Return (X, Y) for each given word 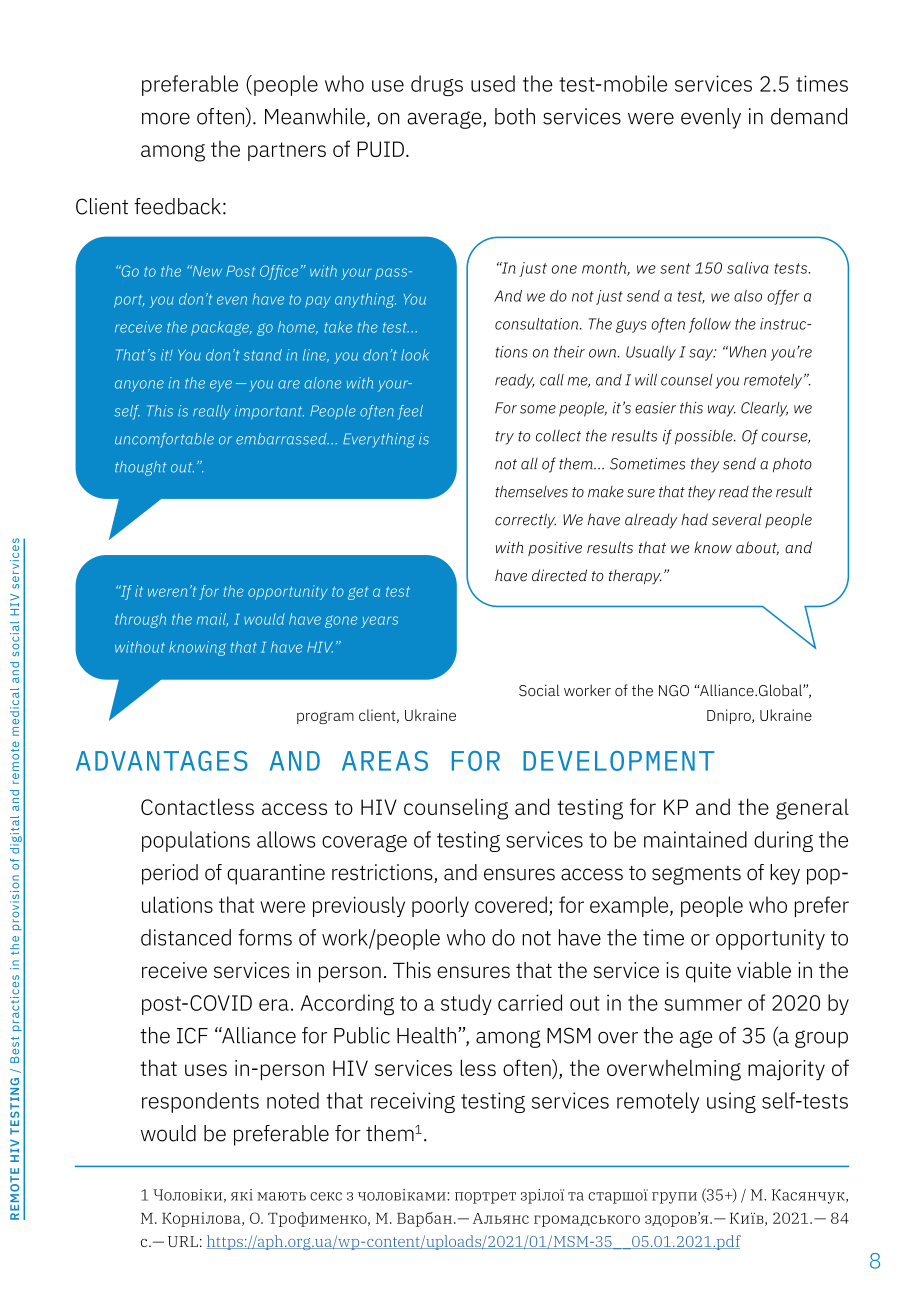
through (140, 620)
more (166, 118)
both (515, 116)
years (379, 622)
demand (809, 116)
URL (183, 1241)
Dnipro (730, 716)
